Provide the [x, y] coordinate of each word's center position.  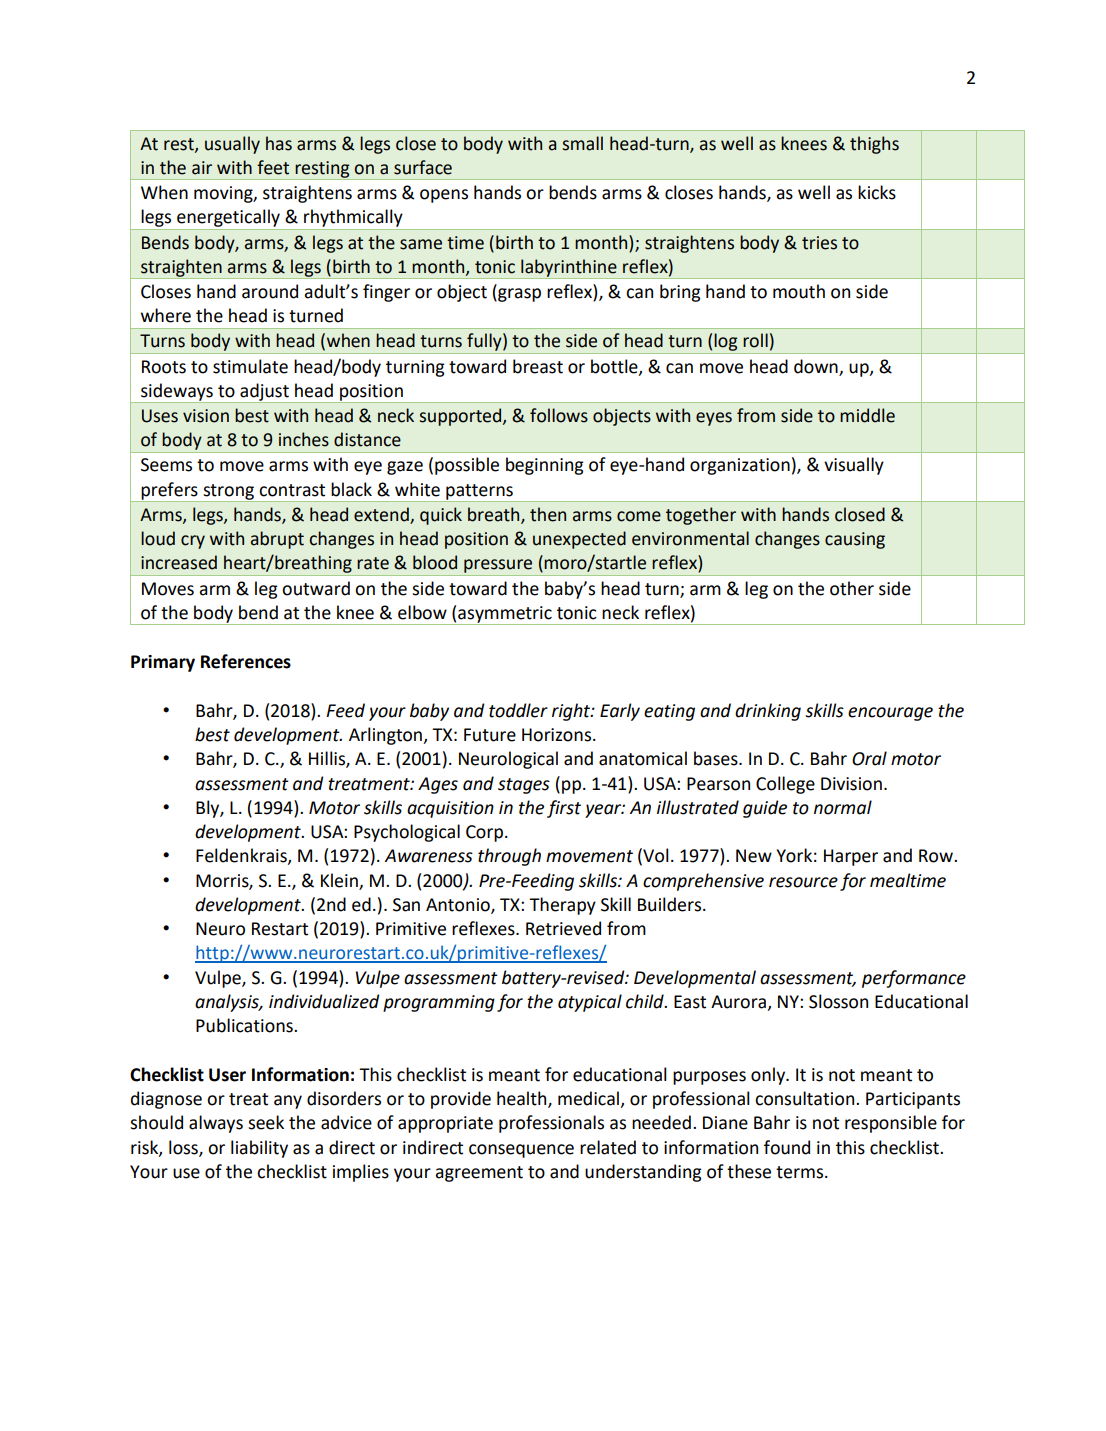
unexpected [579, 540]
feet [273, 167]
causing [855, 540]
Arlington [385, 736]
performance [914, 979]
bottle [615, 367]
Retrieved [563, 928]
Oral [869, 758]
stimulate [250, 366]
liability [259, 1149]
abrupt [277, 540]
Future [490, 735]
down [816, 366]
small [582, 143]
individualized [324, 1001]
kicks [877, 192]
